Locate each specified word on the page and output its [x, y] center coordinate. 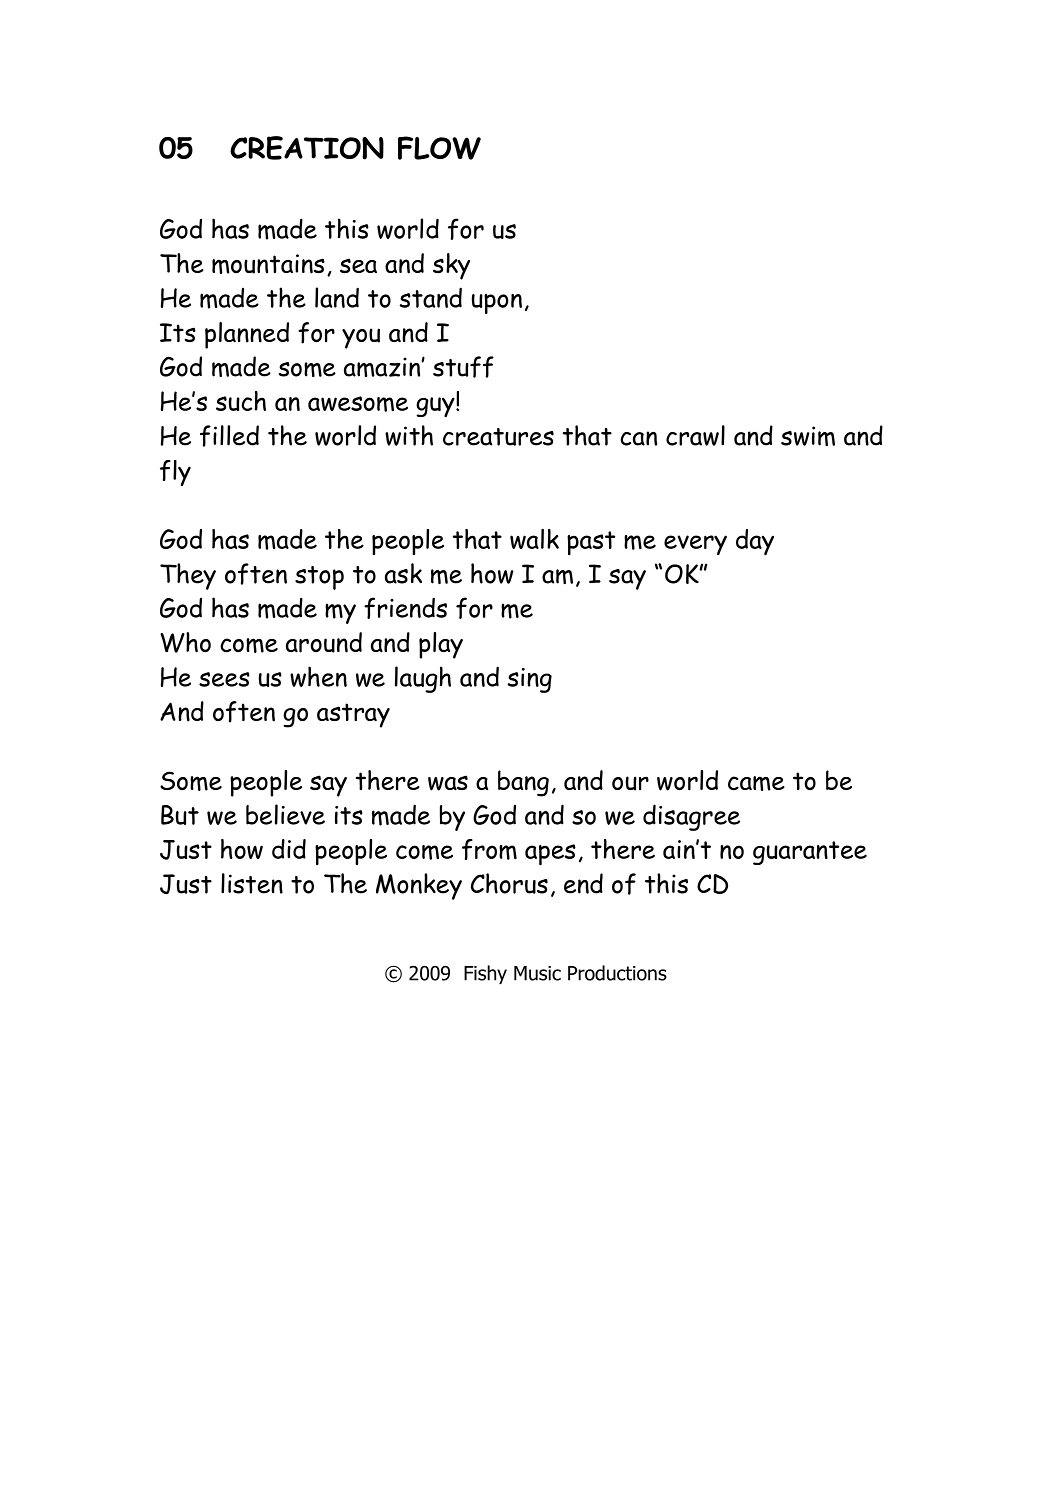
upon [497, 304]
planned [247, 335]
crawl [695, 435]
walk [534, 539]
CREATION [307, 148]
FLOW [439, 148]
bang [523, 783]
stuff [463, 367]
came [756, 783]
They [188, 576]
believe [285, 814]
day [755, 542]
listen [252, 883]
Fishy [485, 974]
